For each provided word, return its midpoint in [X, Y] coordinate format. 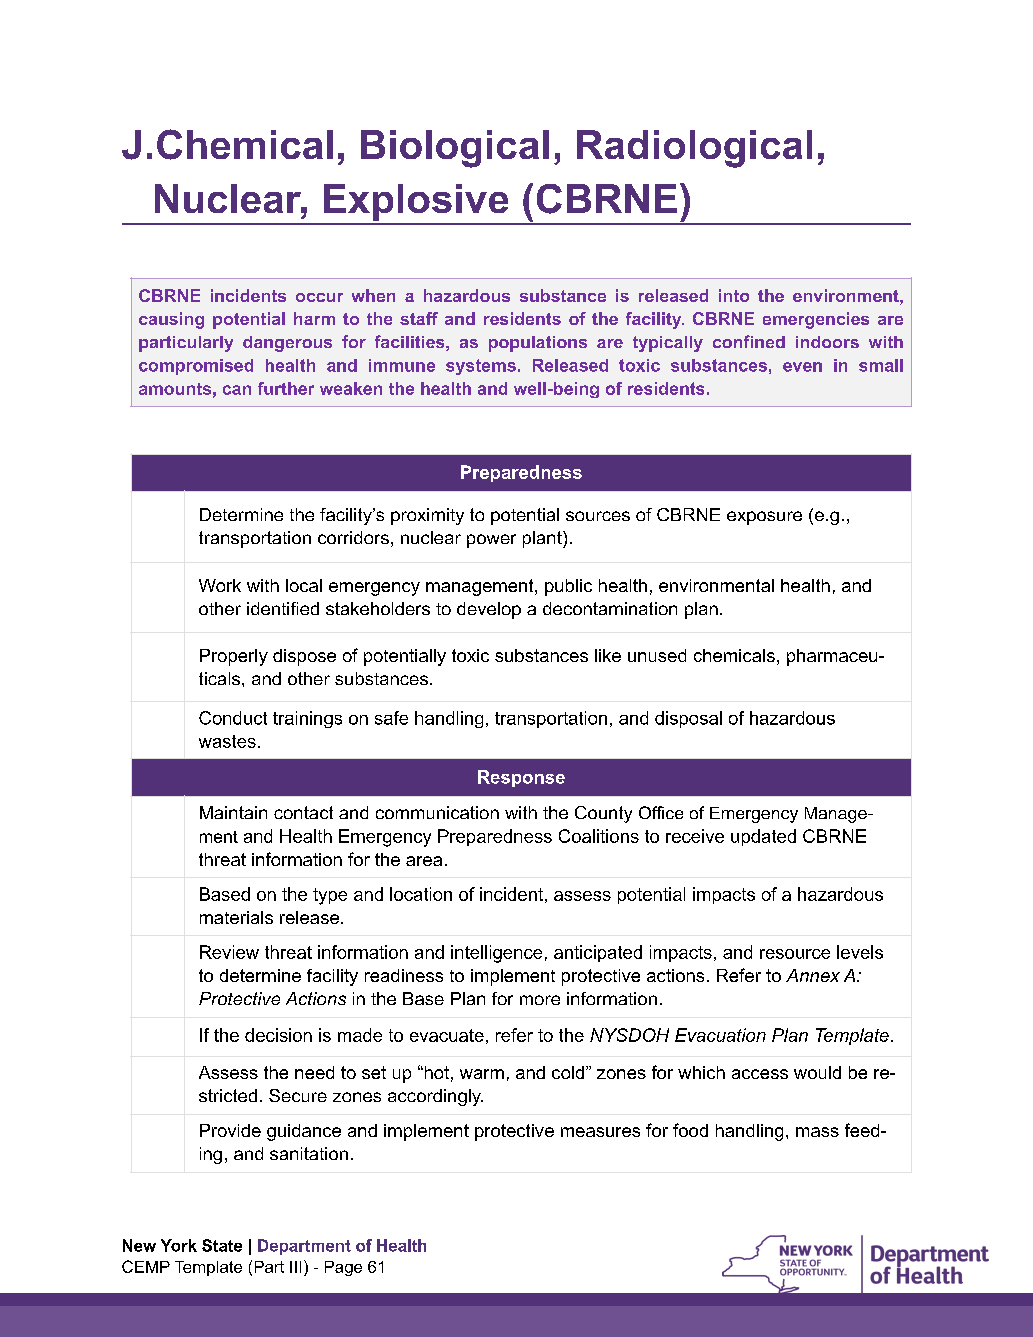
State [222, 1245]
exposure [764, 518]
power [491, 541]
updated [763, 837]
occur [319, 297]
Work [220, 585]
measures [600, 1132]
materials [236, 917]
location [421, 894]
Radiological [694, 149]
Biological [455, 149]
